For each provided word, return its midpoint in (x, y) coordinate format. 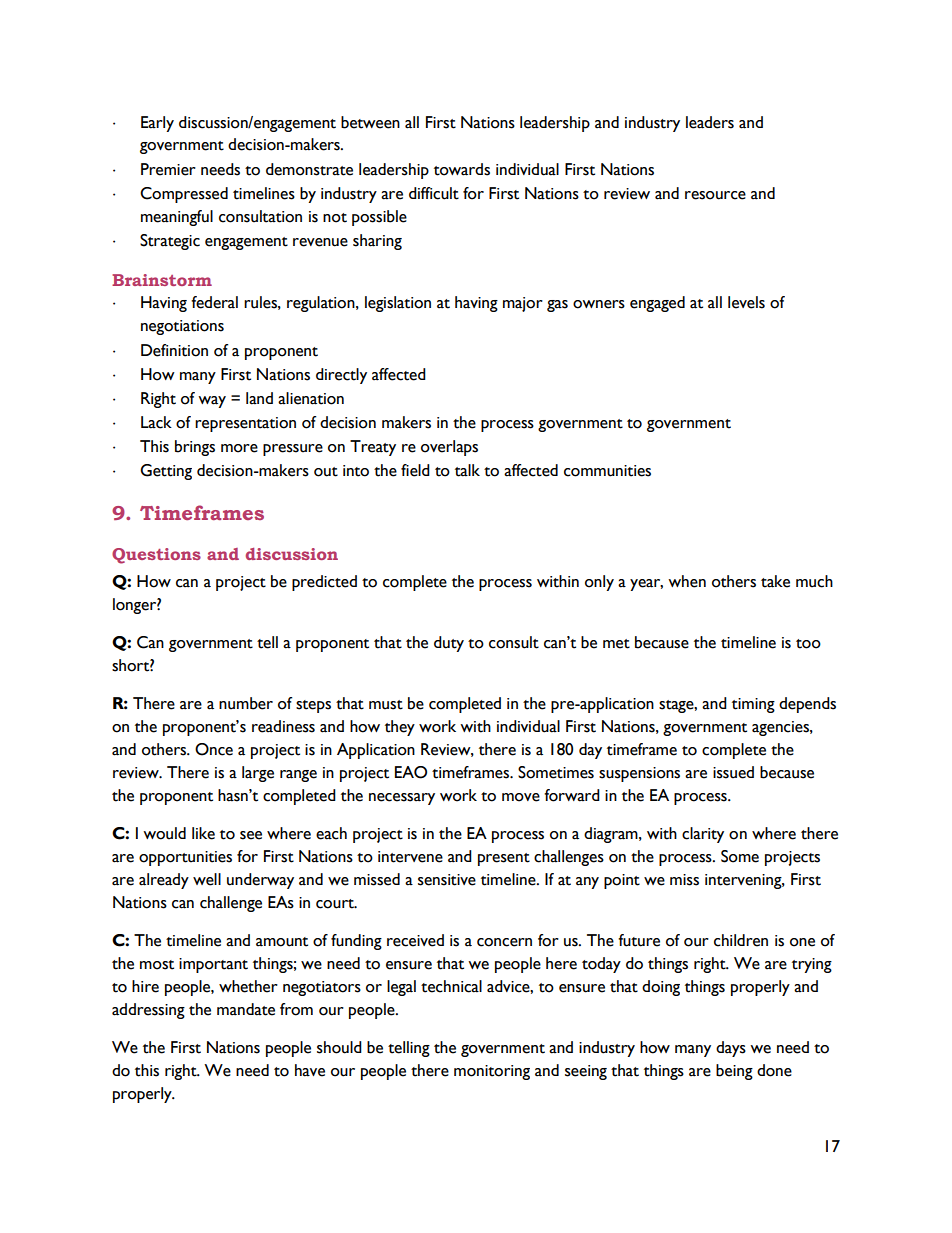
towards (462, 169)
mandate (246, 1009)
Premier (168, 169)
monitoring (492, 1072)
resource (715, 195)
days (731, 1049)
